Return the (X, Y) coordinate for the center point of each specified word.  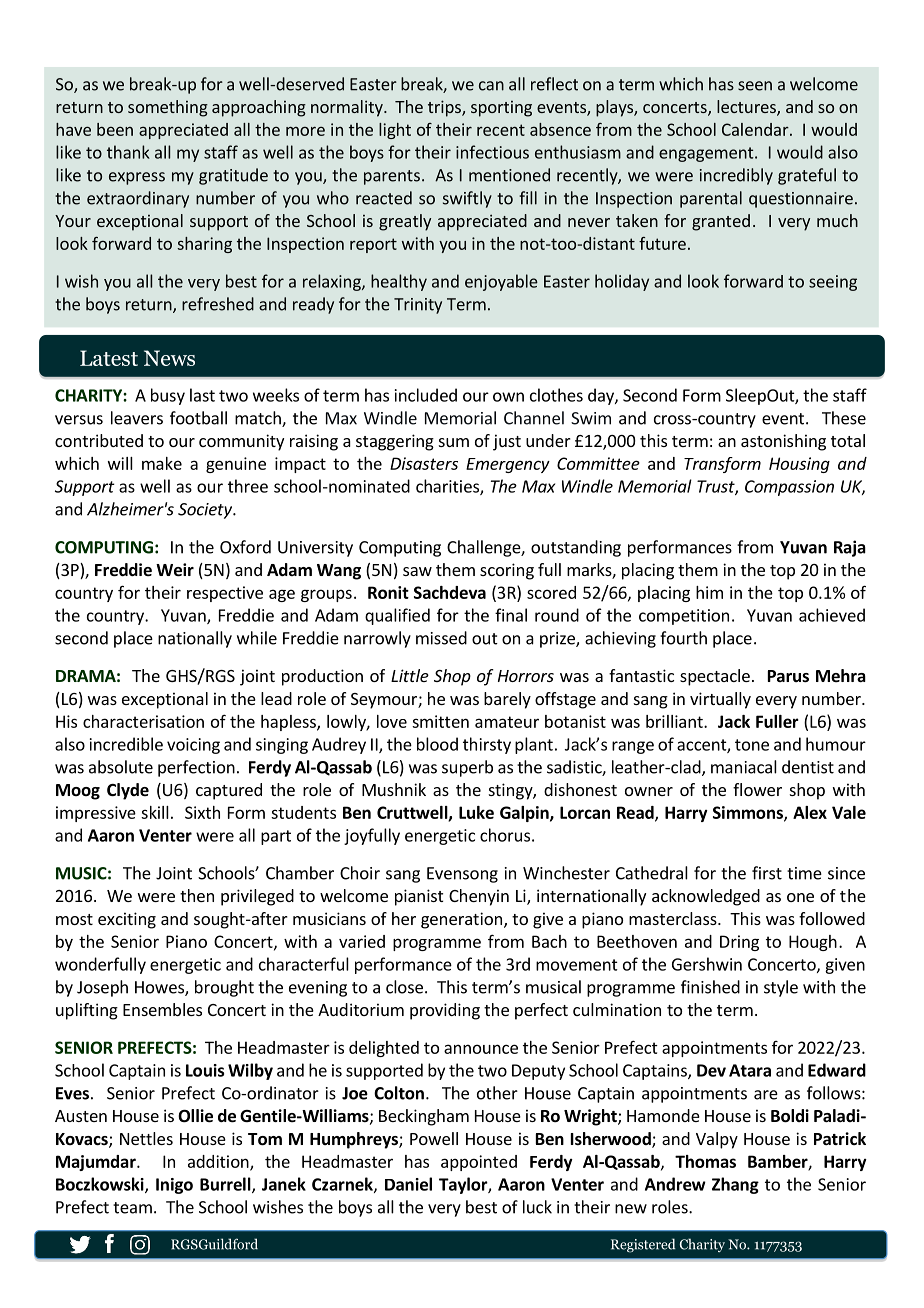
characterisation (143, 721)
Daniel (408, 1184)
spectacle (715, 677)
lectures (747, 108)
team (132, 1208)
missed (441, 638)
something (168, 108)
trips (445, 108)
